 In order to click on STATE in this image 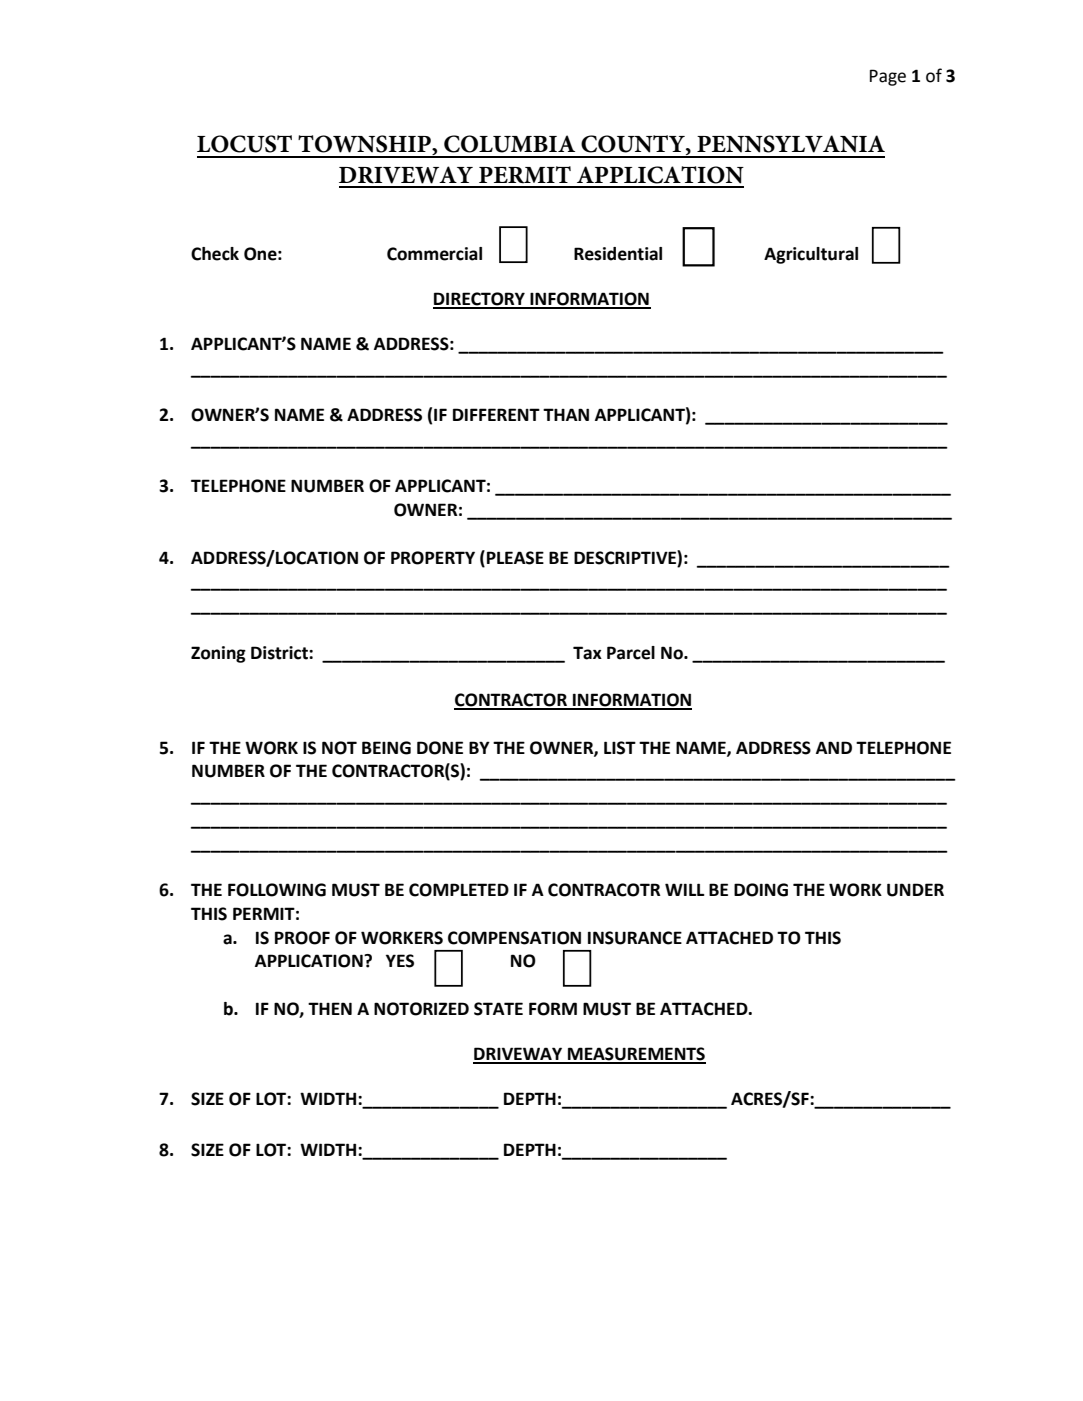, I will do `click(498, 1009)`.
